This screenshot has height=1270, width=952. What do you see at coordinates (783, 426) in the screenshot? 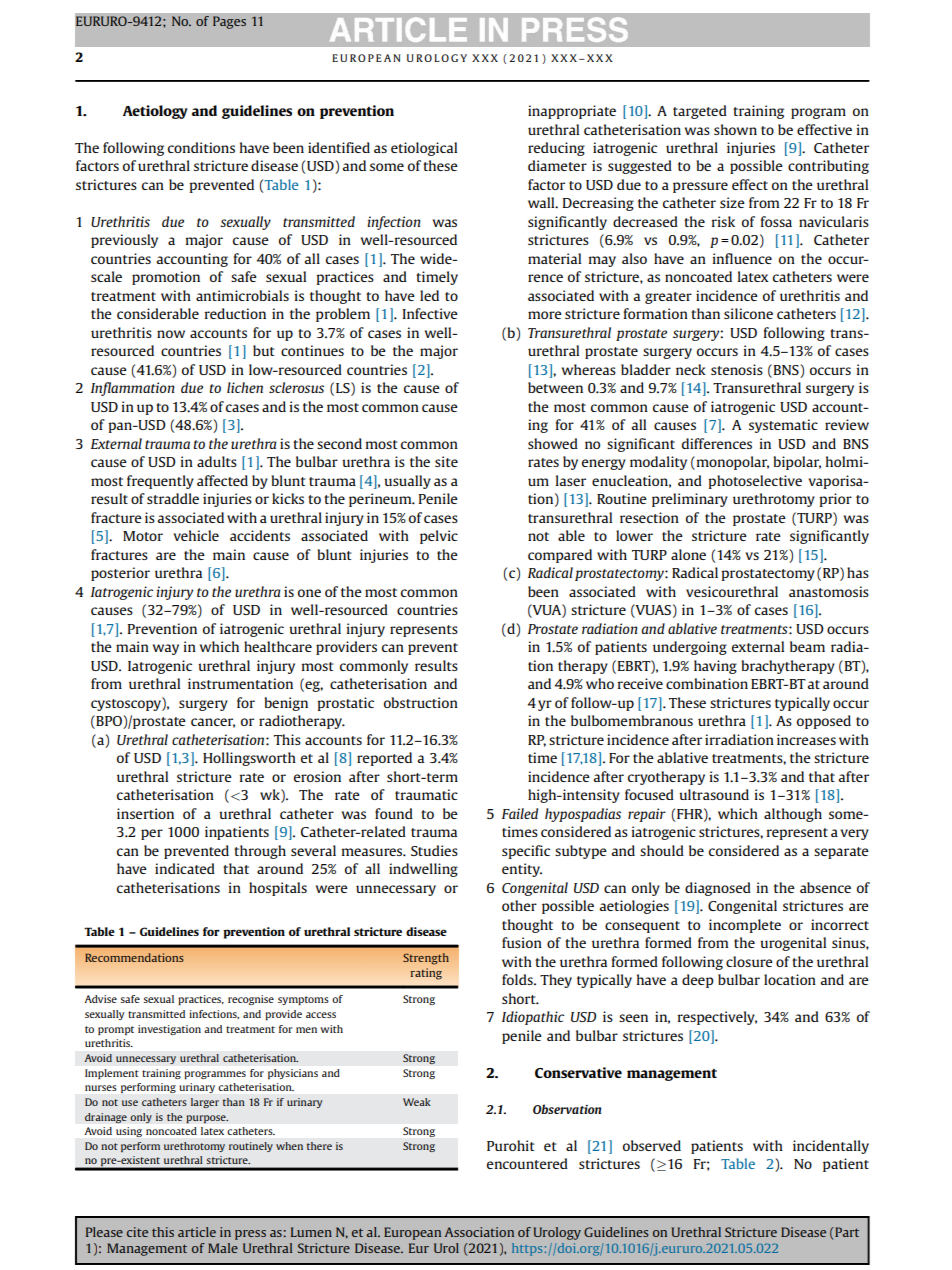
I see `systematic` at bounding box center [783, 426].
